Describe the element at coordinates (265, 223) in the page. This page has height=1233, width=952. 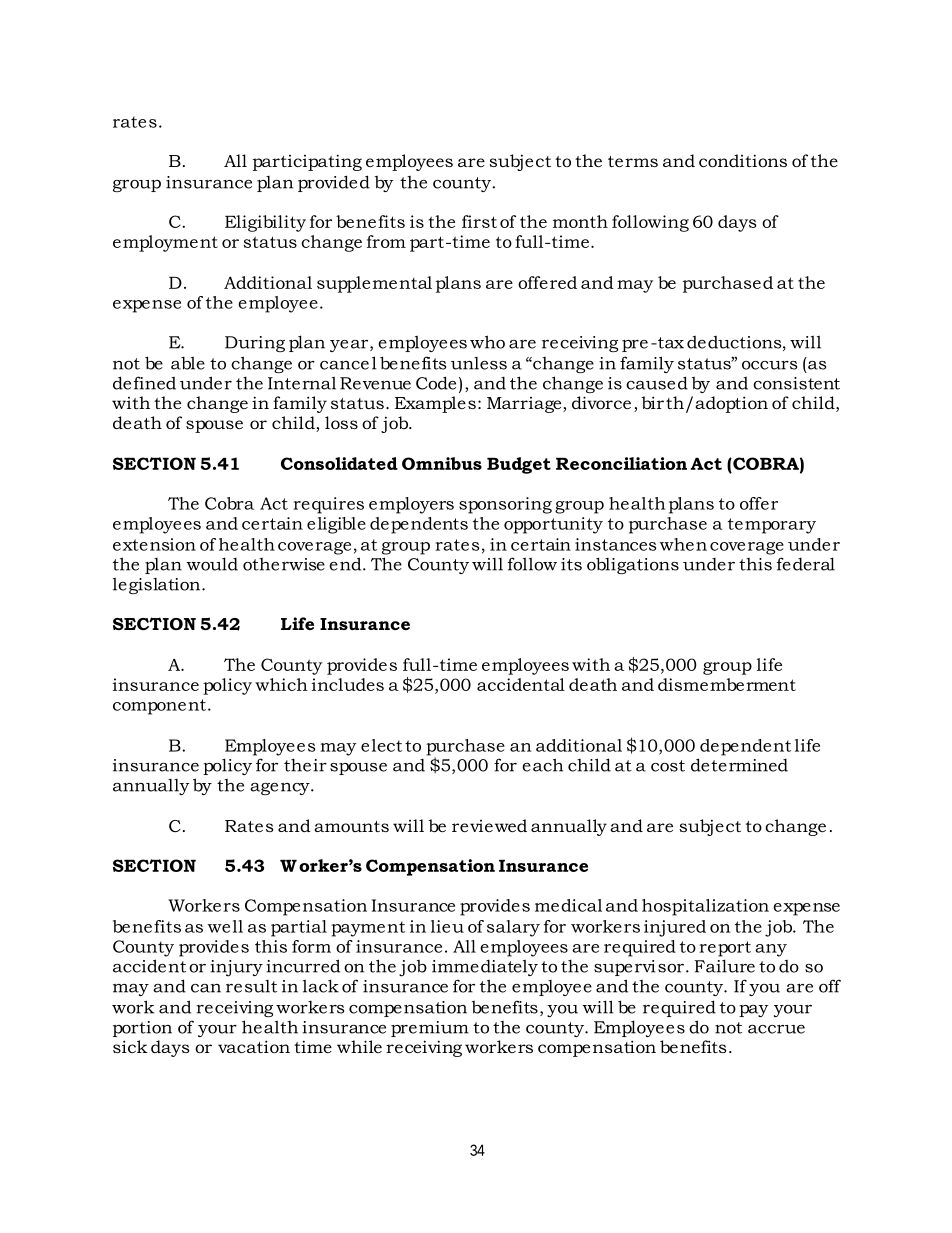
I see `Eligibility` at that location.
